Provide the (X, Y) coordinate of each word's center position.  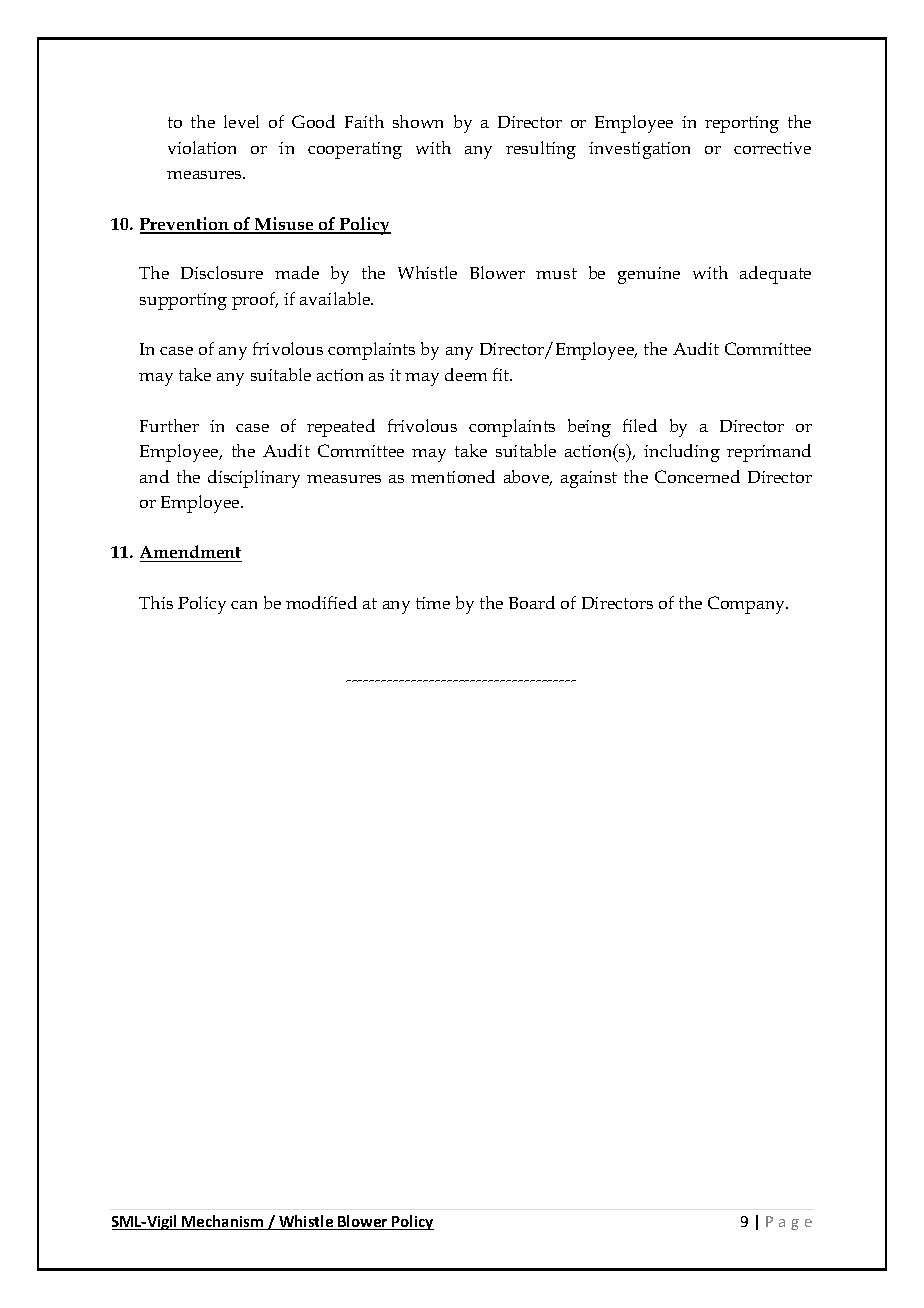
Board (532, 602)
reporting (742, 124)
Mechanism (223, 1222)
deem (466, 374)
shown (418, 121)
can (244, 605)
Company (748, 605)
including (682, 453)
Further (169, 425)
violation (202, 147)
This (156, 602)
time (433, 603)
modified (321, 602)
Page (789, 1223)
